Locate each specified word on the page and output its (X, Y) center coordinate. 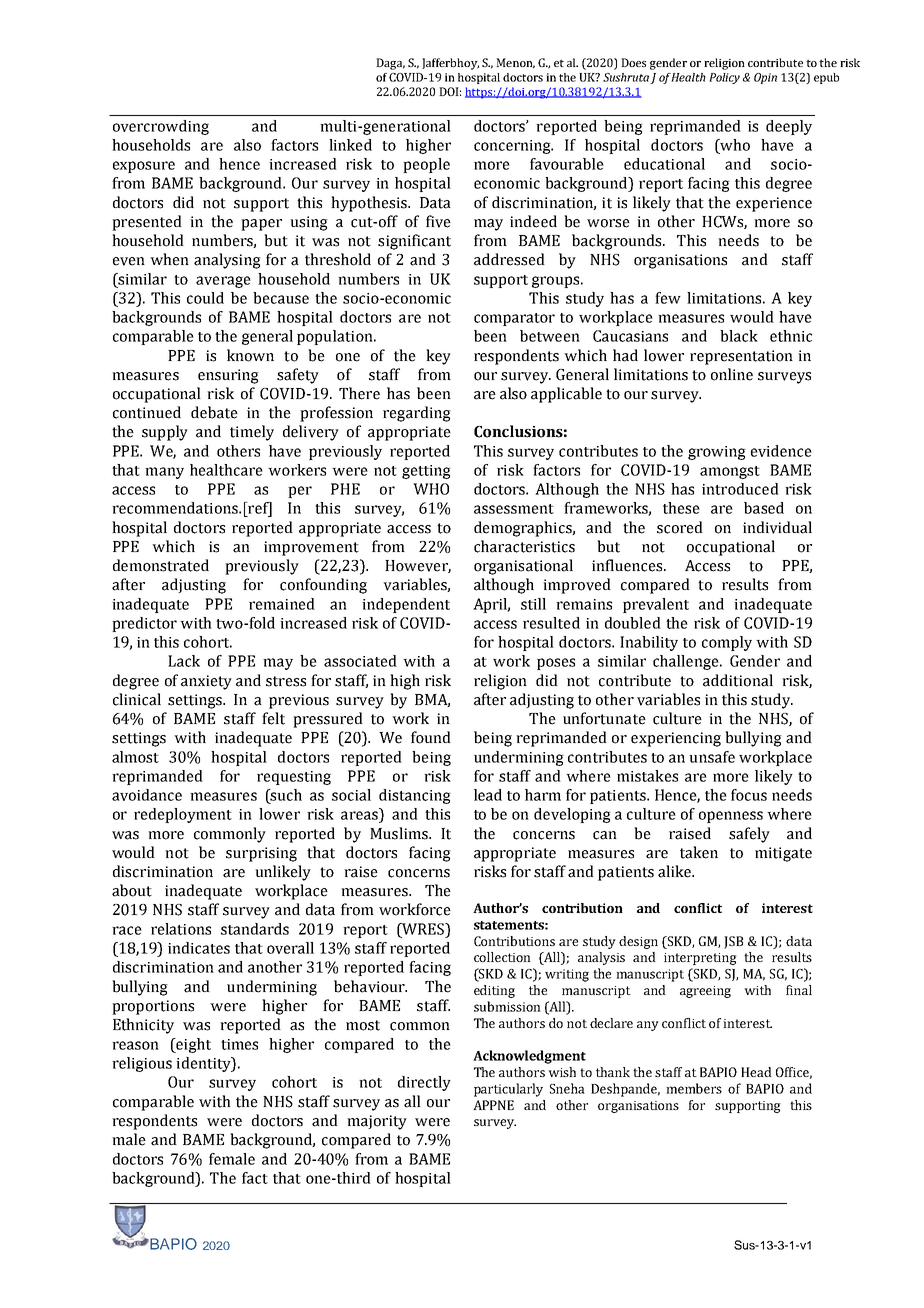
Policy (724, 78)
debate (214, 412)
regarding (417, 414)
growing (717, 453)
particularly (508, 1090)
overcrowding (161, 127)
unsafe (712, 757)
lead (488, 795)
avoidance (147, 795)
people (426, 165)
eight (192, 1045)
